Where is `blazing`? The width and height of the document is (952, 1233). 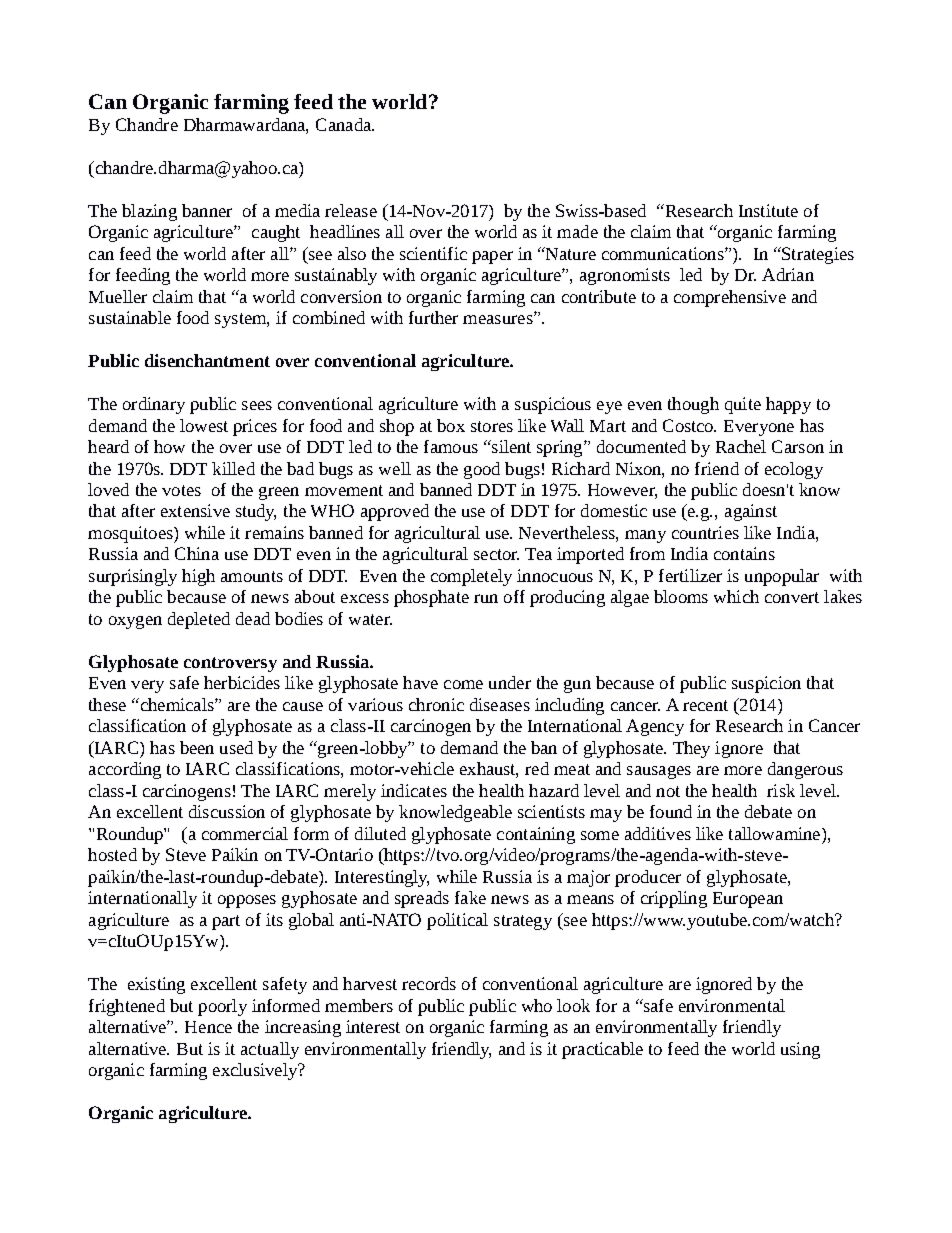
blazing is located at coordinates (149, 212).
